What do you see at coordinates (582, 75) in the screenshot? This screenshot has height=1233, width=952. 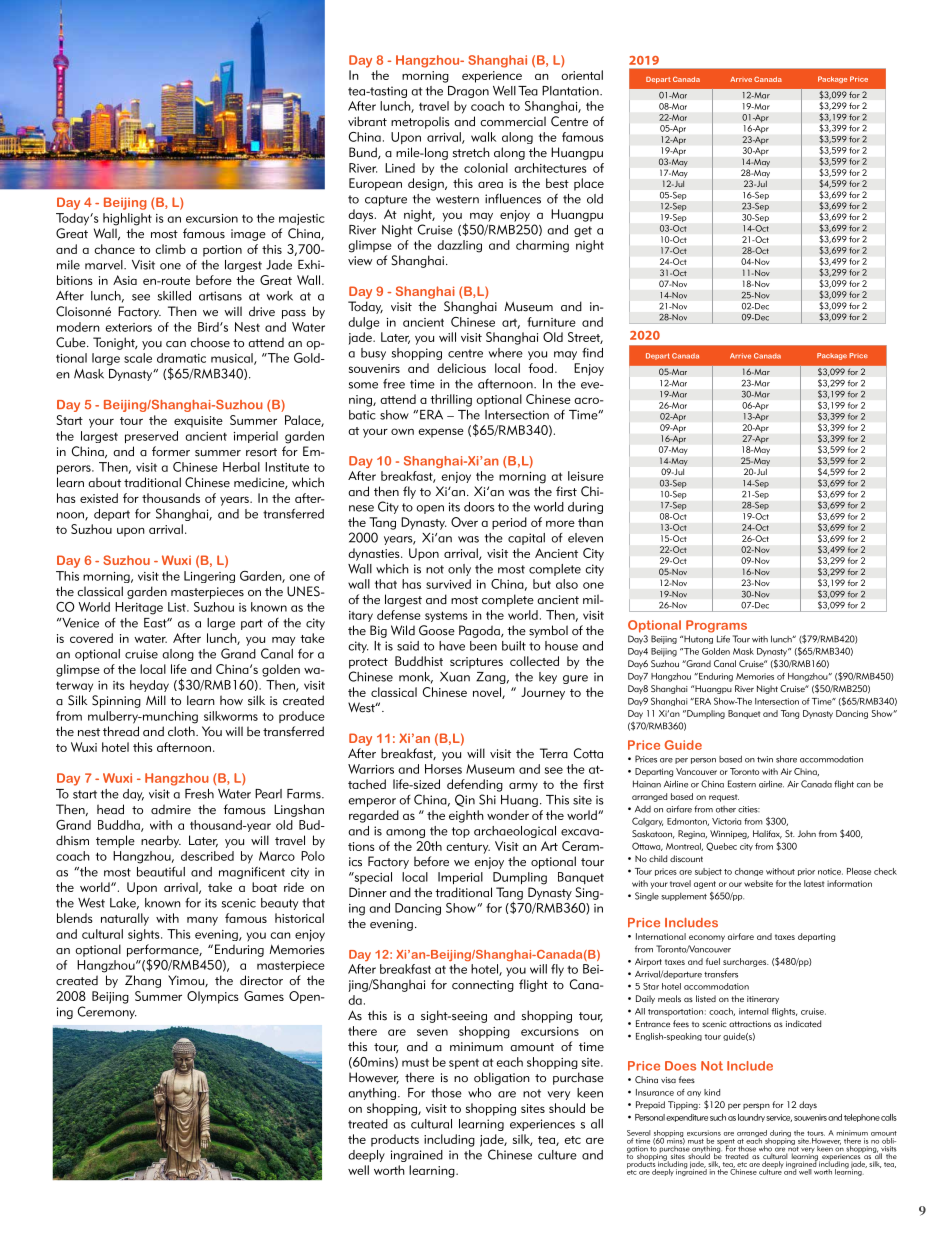 I see `oriental` at bounding box center [582, 75].
